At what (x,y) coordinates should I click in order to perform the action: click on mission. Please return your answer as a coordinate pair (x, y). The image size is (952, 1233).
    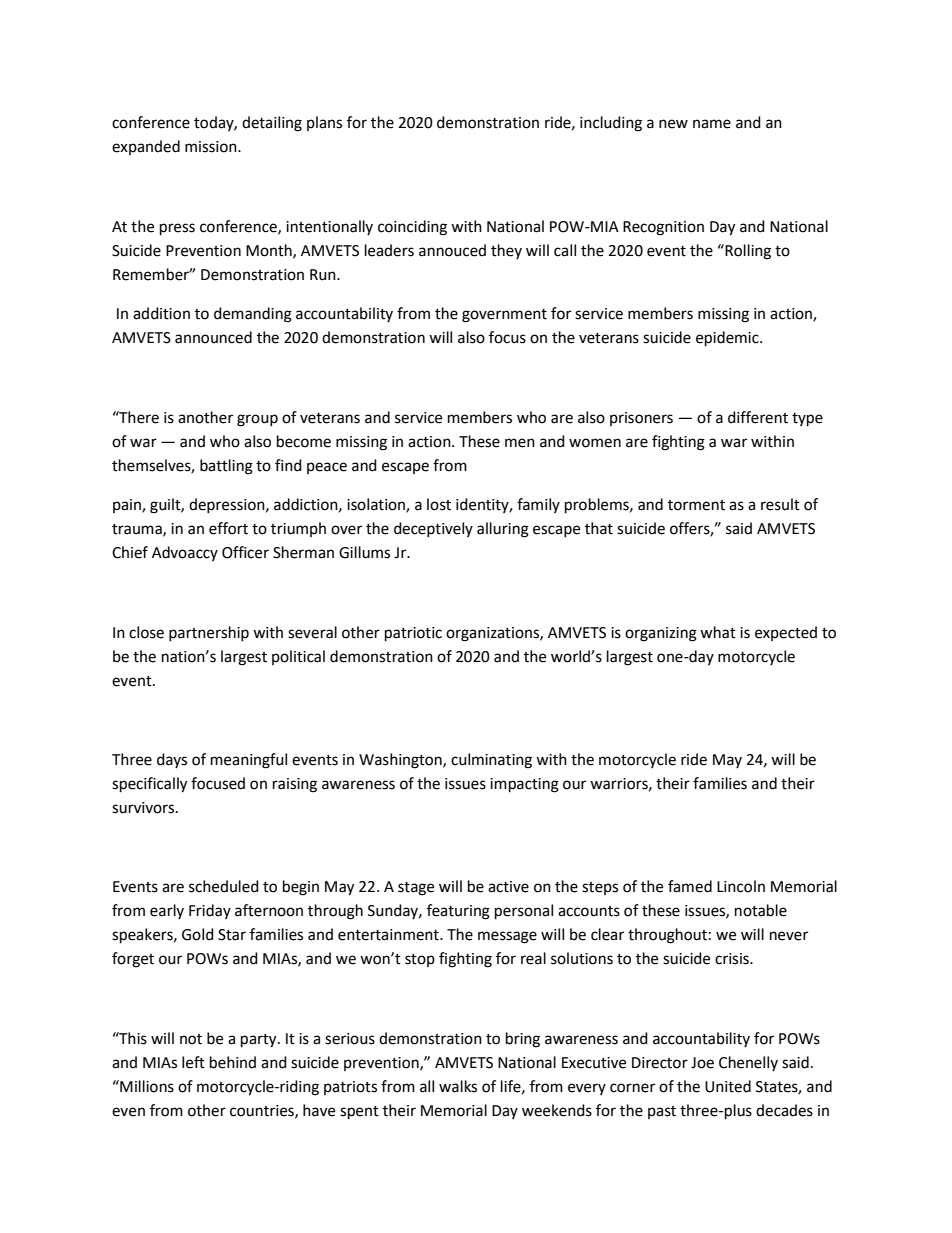
    Looking at the image, I should click on (212, 147).
